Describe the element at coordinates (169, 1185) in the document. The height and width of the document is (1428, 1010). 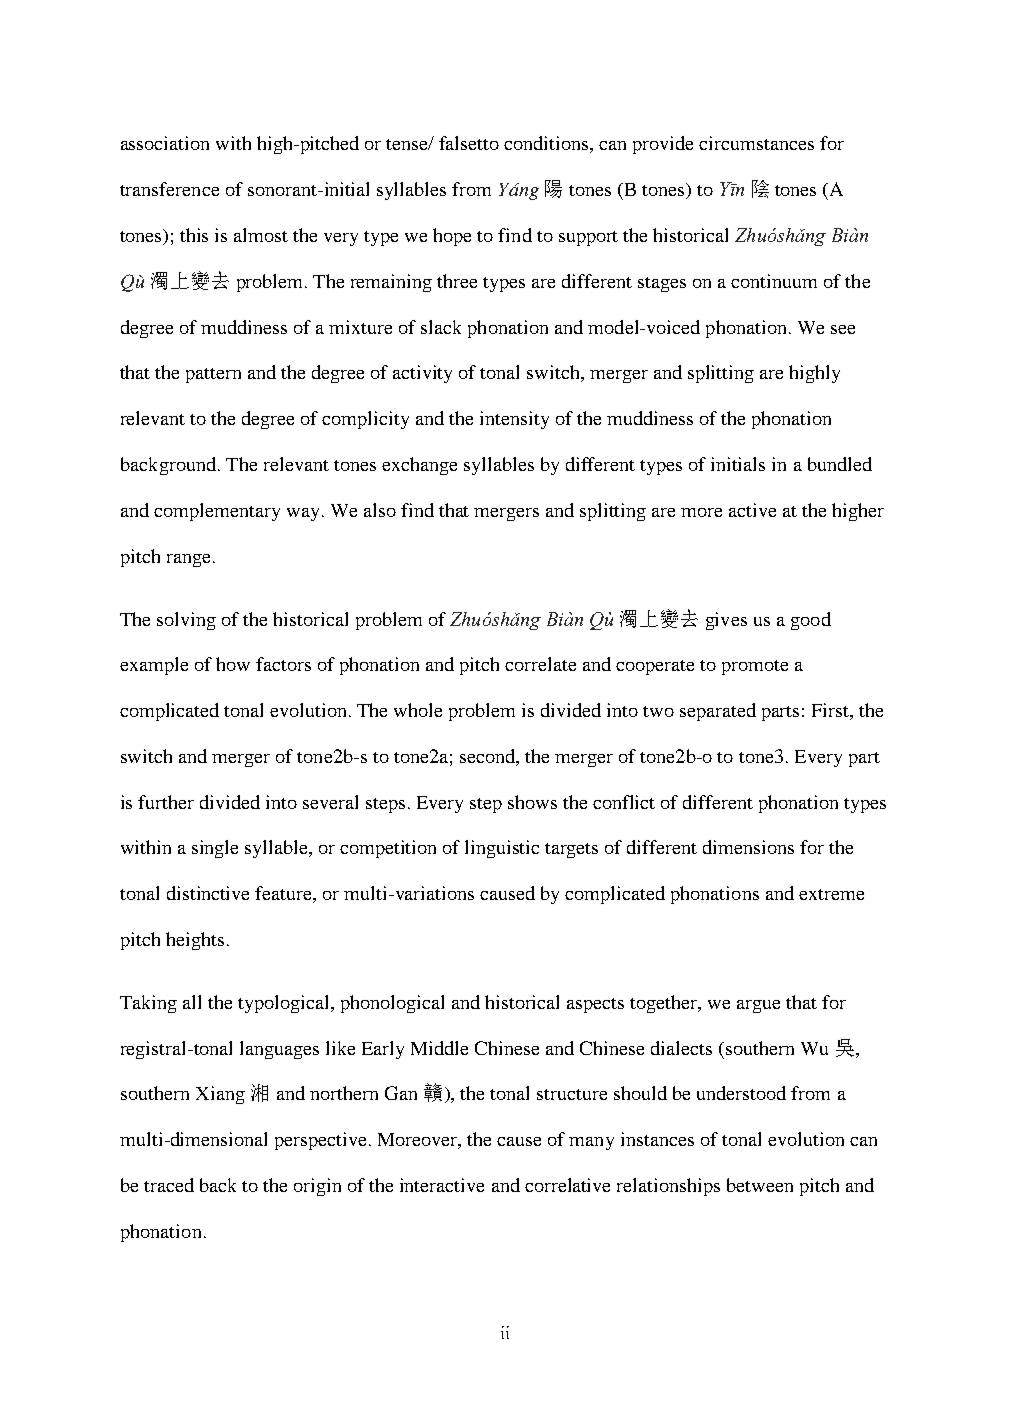
I see `traced` at that location.
